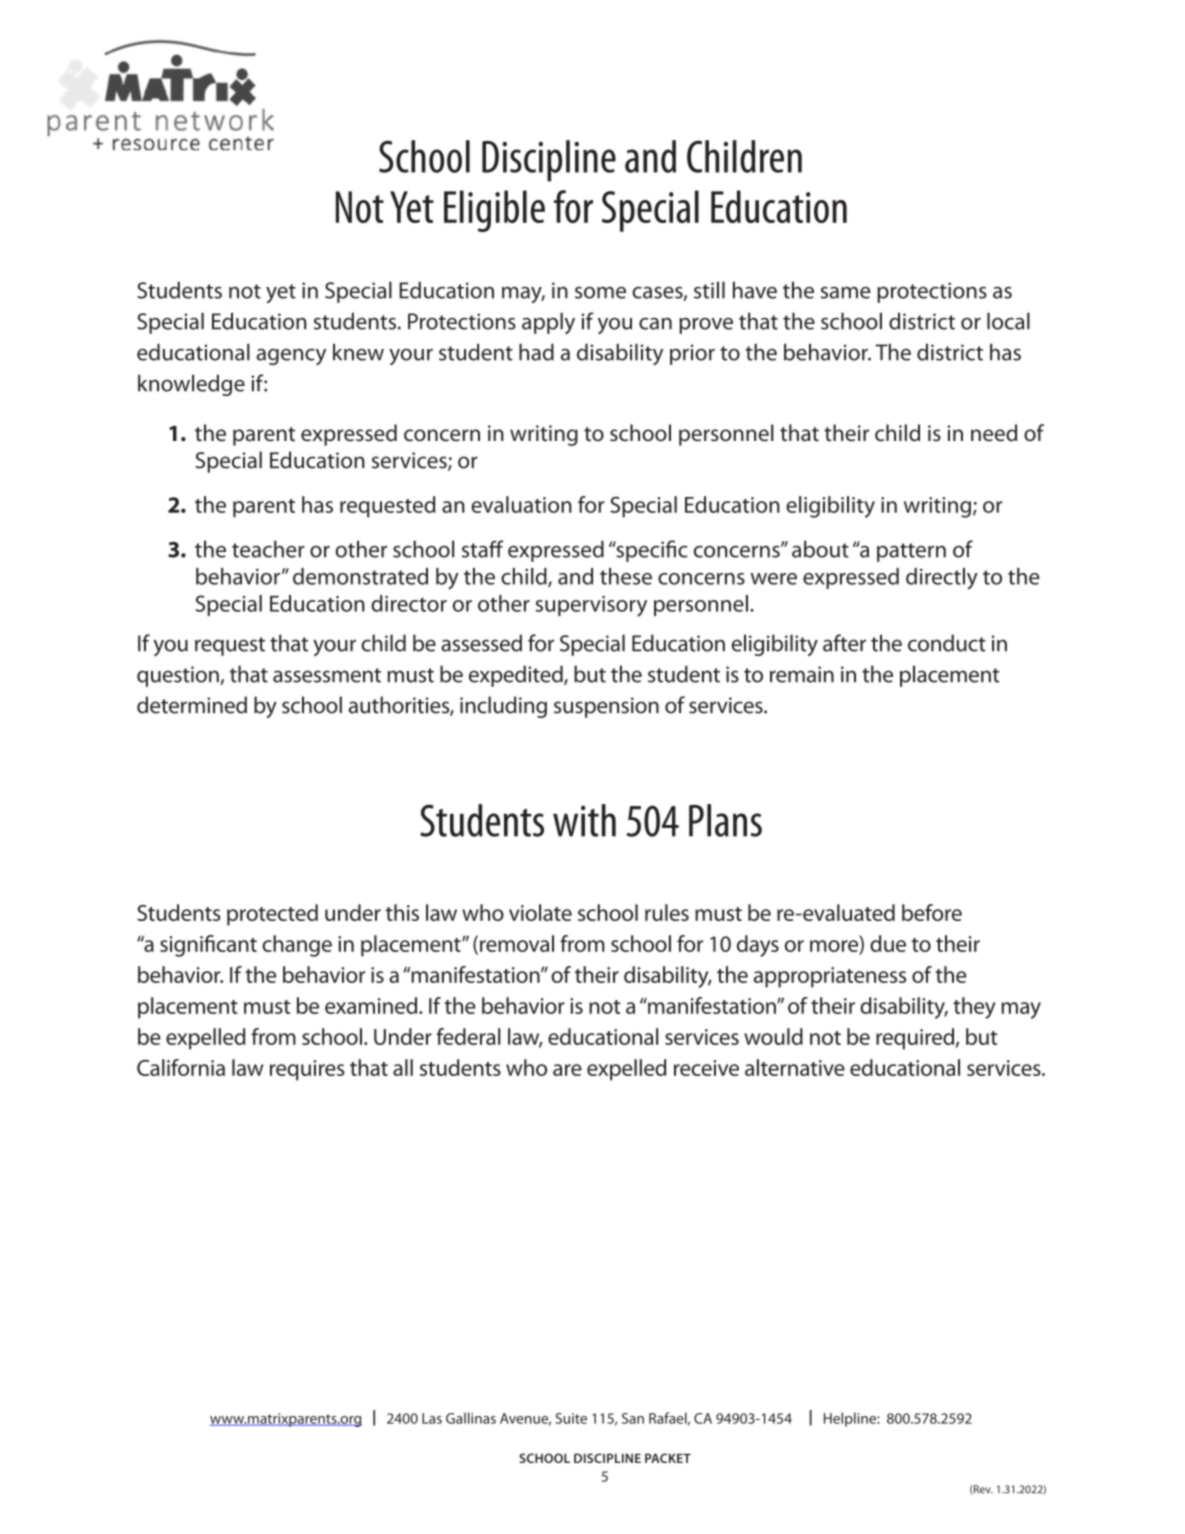 Image resolution: width=1185 pixels, height=1534 pixels. I want to click on Las, so click(432, 1418).
